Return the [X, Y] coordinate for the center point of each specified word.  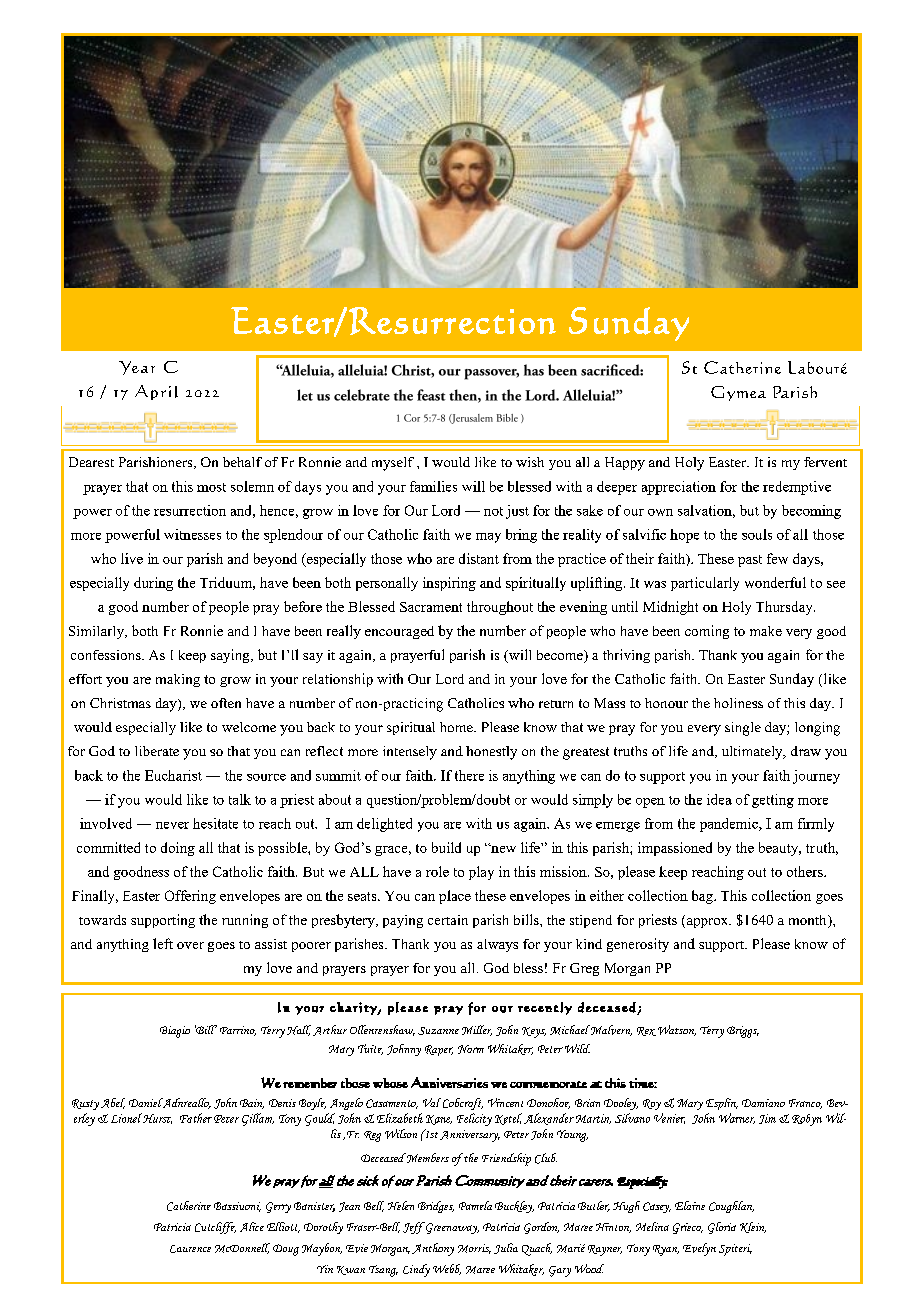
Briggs [743, 1032]
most [211, 487]
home [457, 727]
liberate [157, 751]
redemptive [797, 488]
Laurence [190, 1249]
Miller [477, 1030]
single [743, 729]
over [190, 945]
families [433, 486]
